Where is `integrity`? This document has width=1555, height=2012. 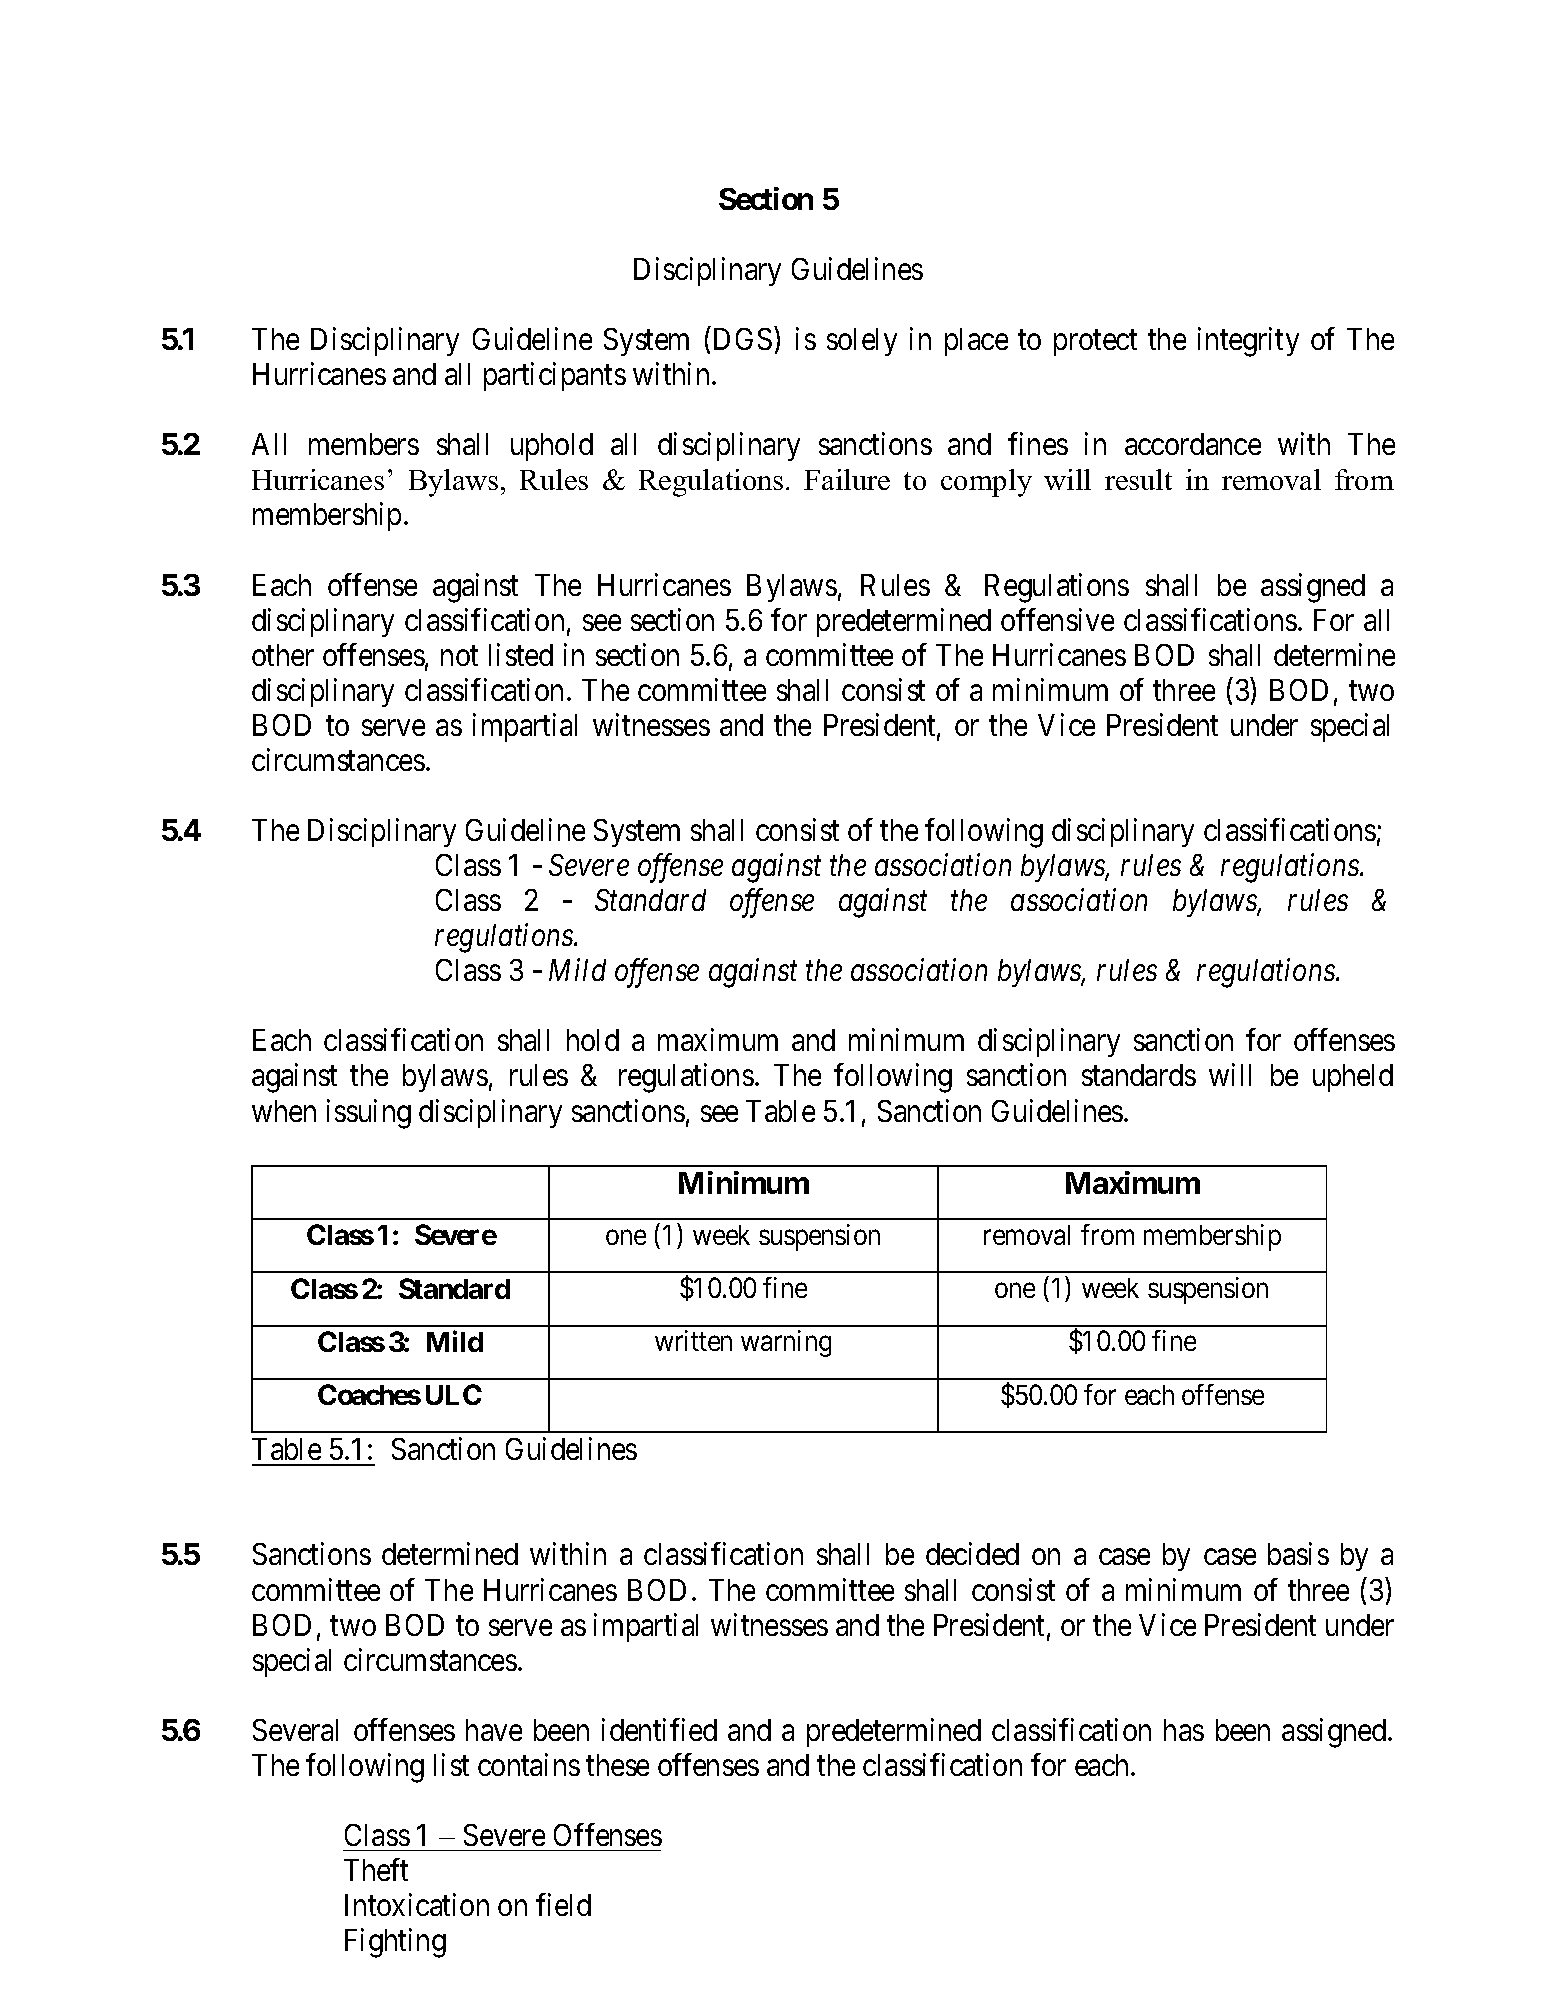
integrity is located at coordinates (1248, 342).
